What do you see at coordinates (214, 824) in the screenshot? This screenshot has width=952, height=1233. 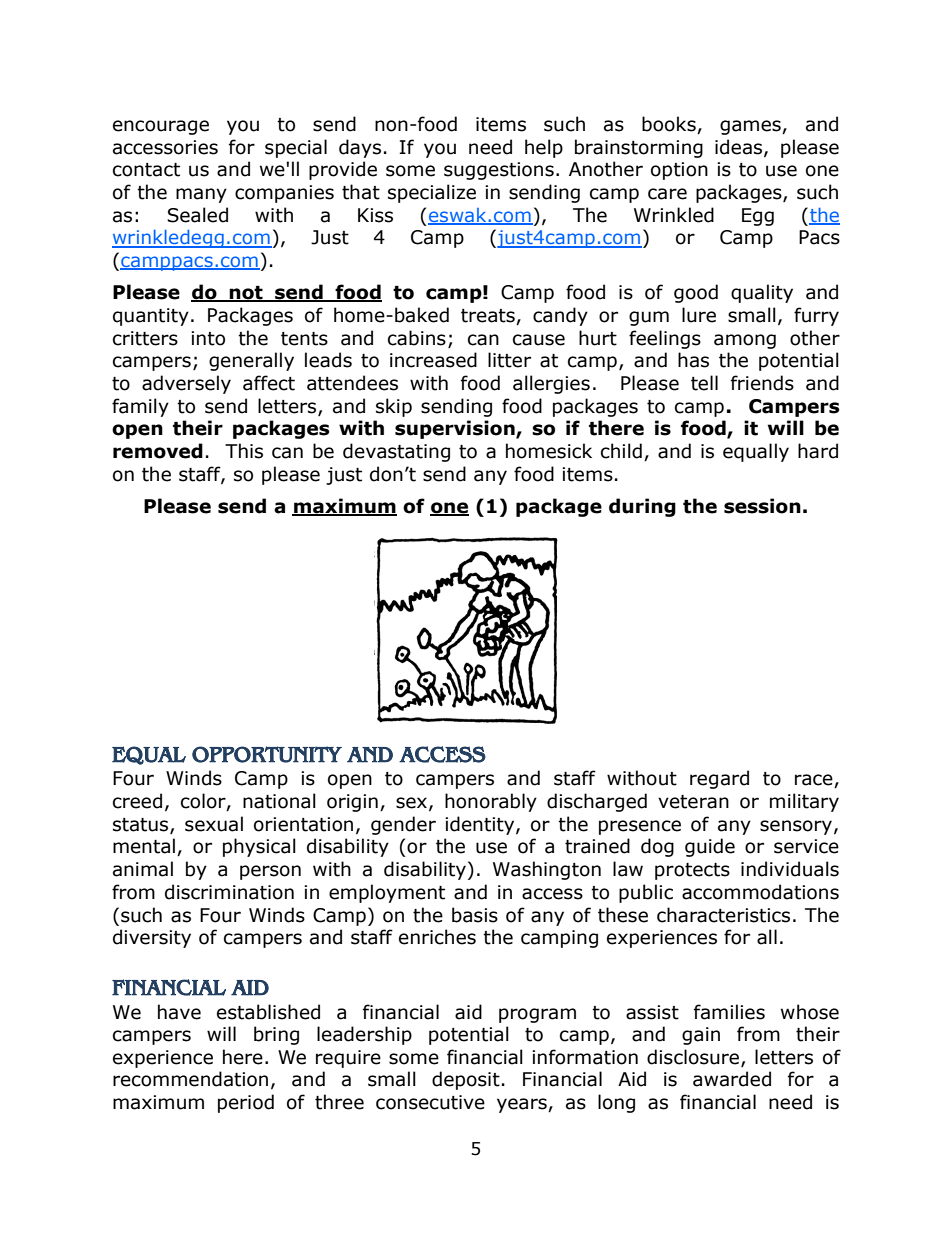 I see `sexual` at bounding box center [214, 824].
